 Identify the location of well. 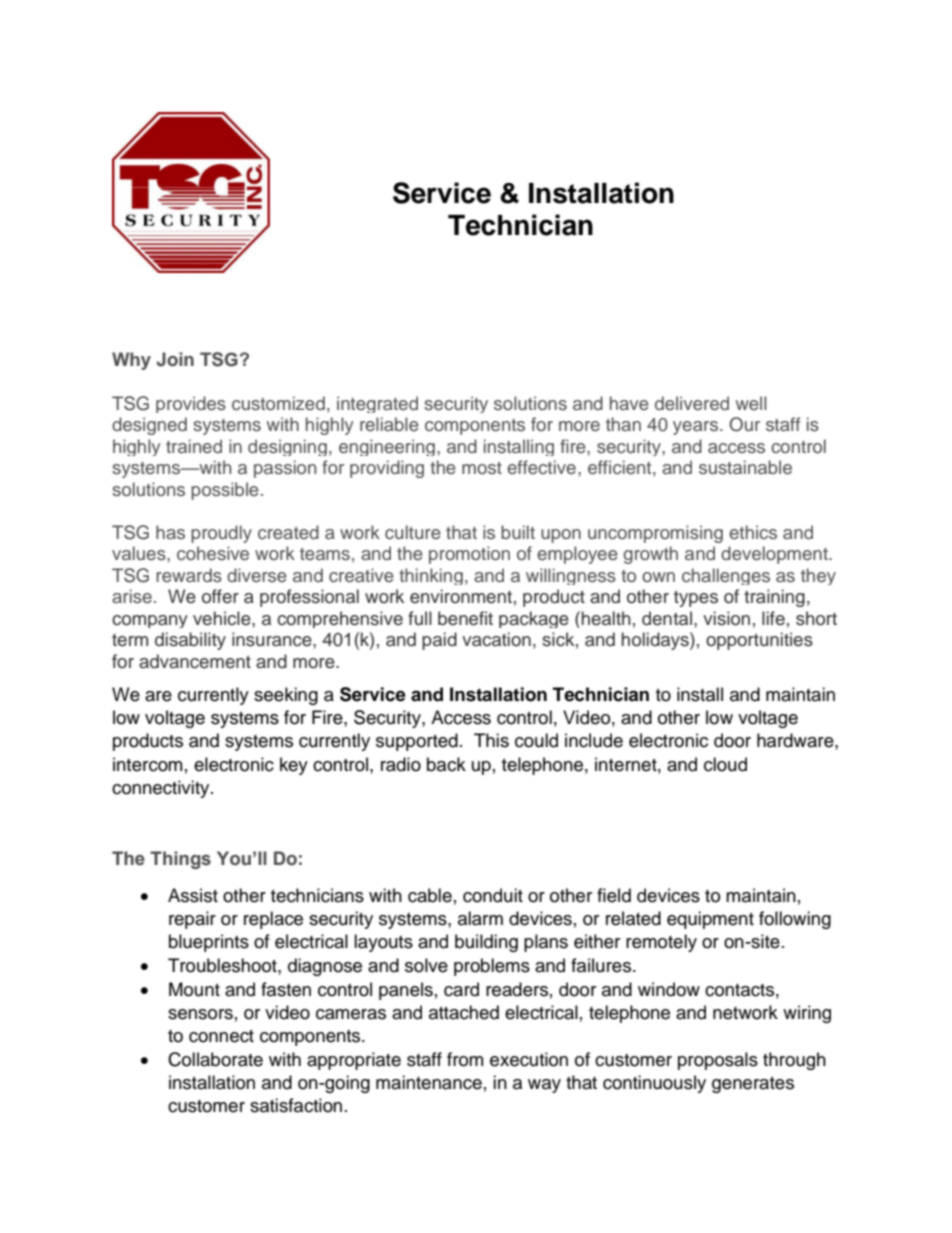
(751, 403).
